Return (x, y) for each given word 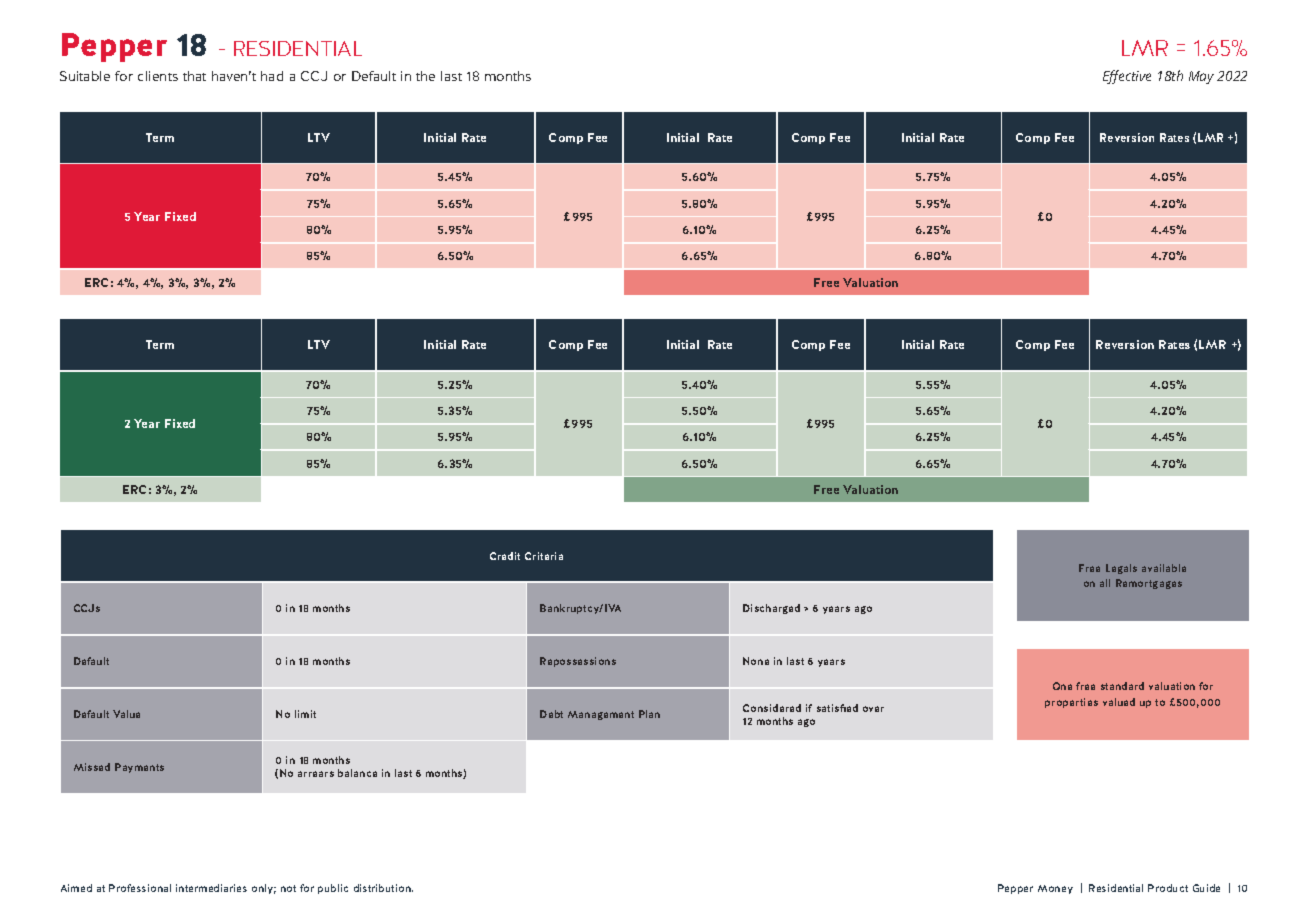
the (425, 76)
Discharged (771, 609)
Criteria (544, 556)
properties (1071, 703)
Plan (649, 714)
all (1105, 583)
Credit (505, 556)
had (272, 76)
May (1201, 77)
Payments (139, 768)
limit (305, 714)
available (1164, 568)
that (194, 76)
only (264, 889)
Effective (1127, 77)
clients (158, 76)
